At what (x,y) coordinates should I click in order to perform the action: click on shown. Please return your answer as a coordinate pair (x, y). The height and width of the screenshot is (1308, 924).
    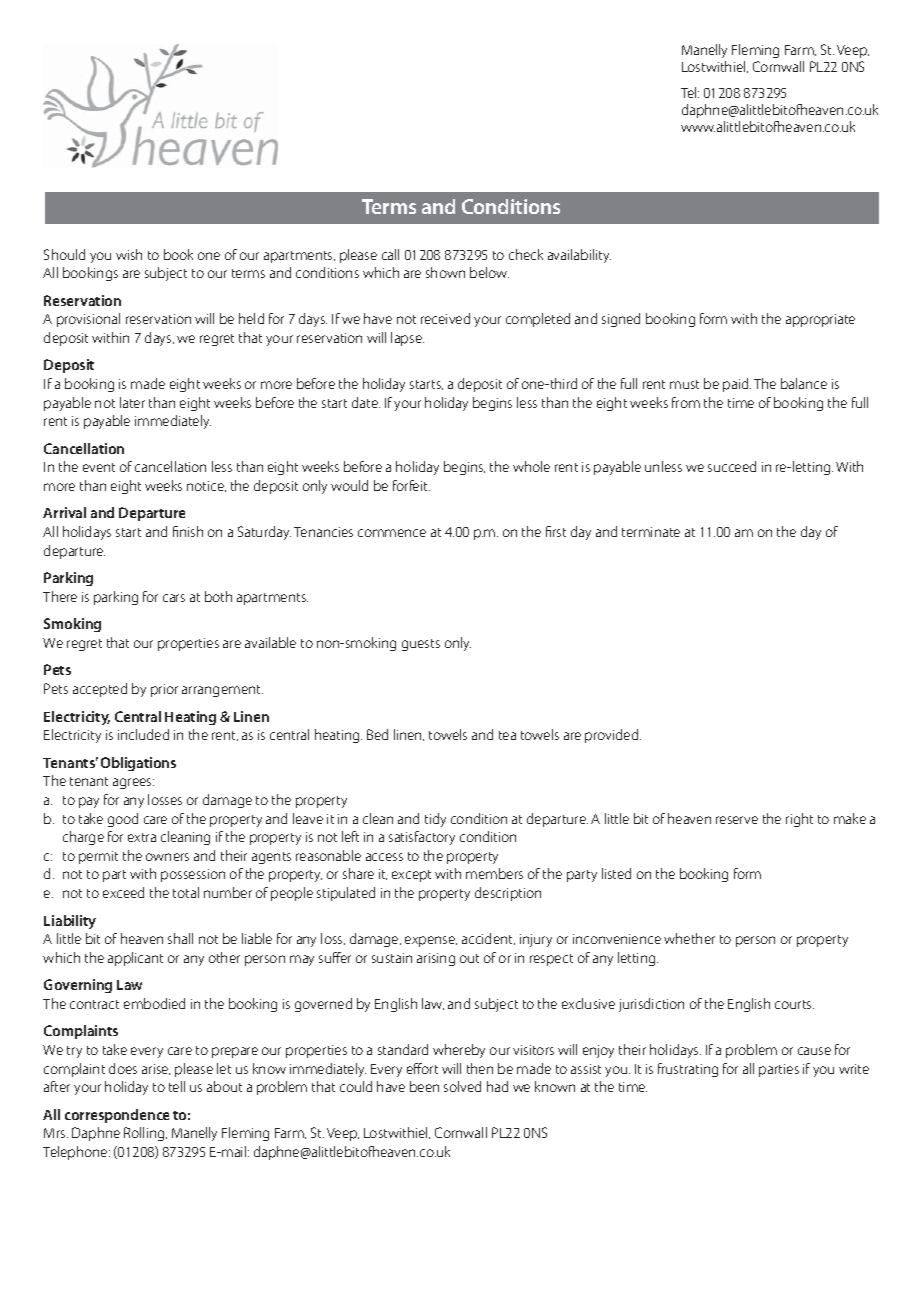
    Looking at the image, I should click on (445, 272).
